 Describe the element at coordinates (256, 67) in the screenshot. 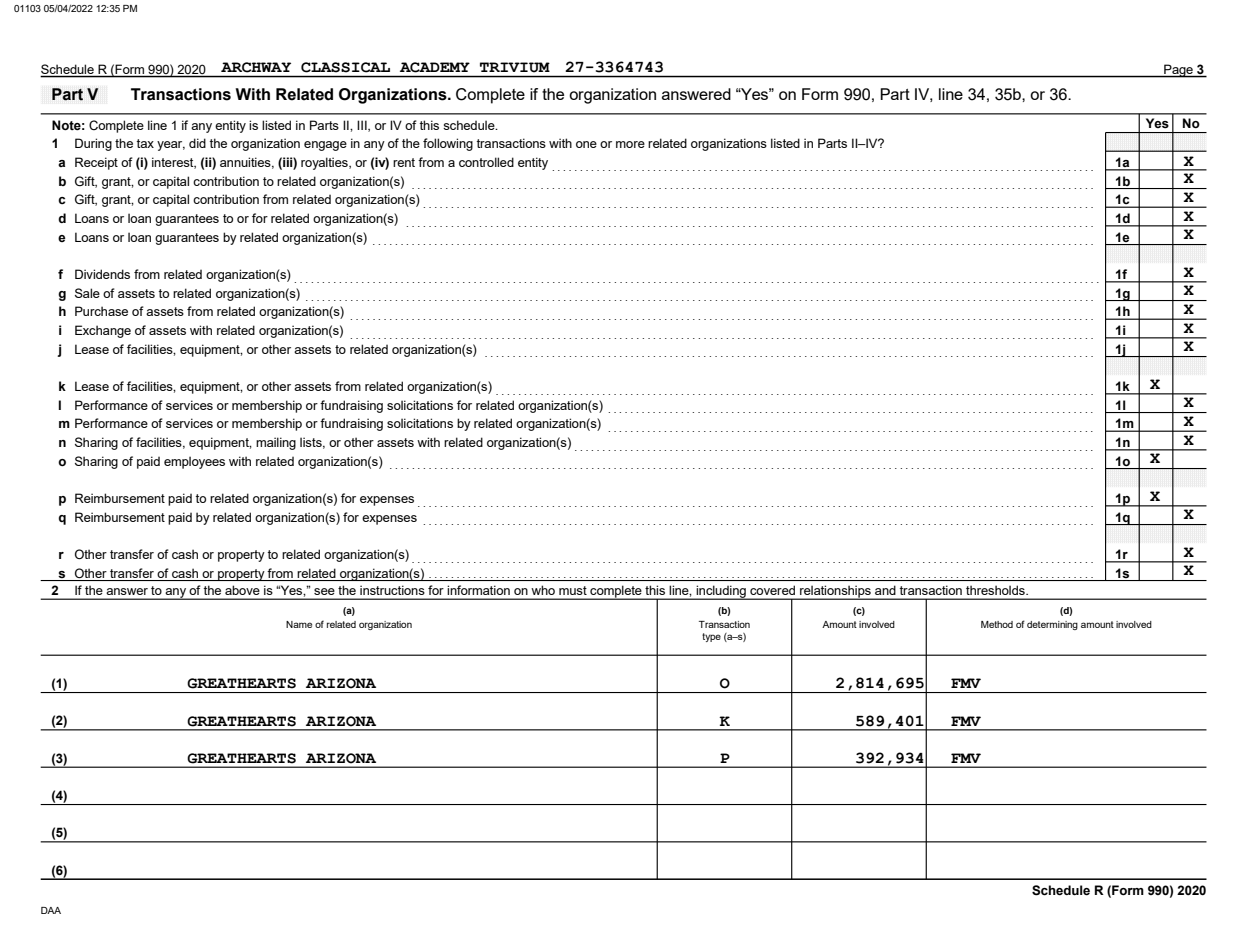

I see `ARCHWAY` at that location.
